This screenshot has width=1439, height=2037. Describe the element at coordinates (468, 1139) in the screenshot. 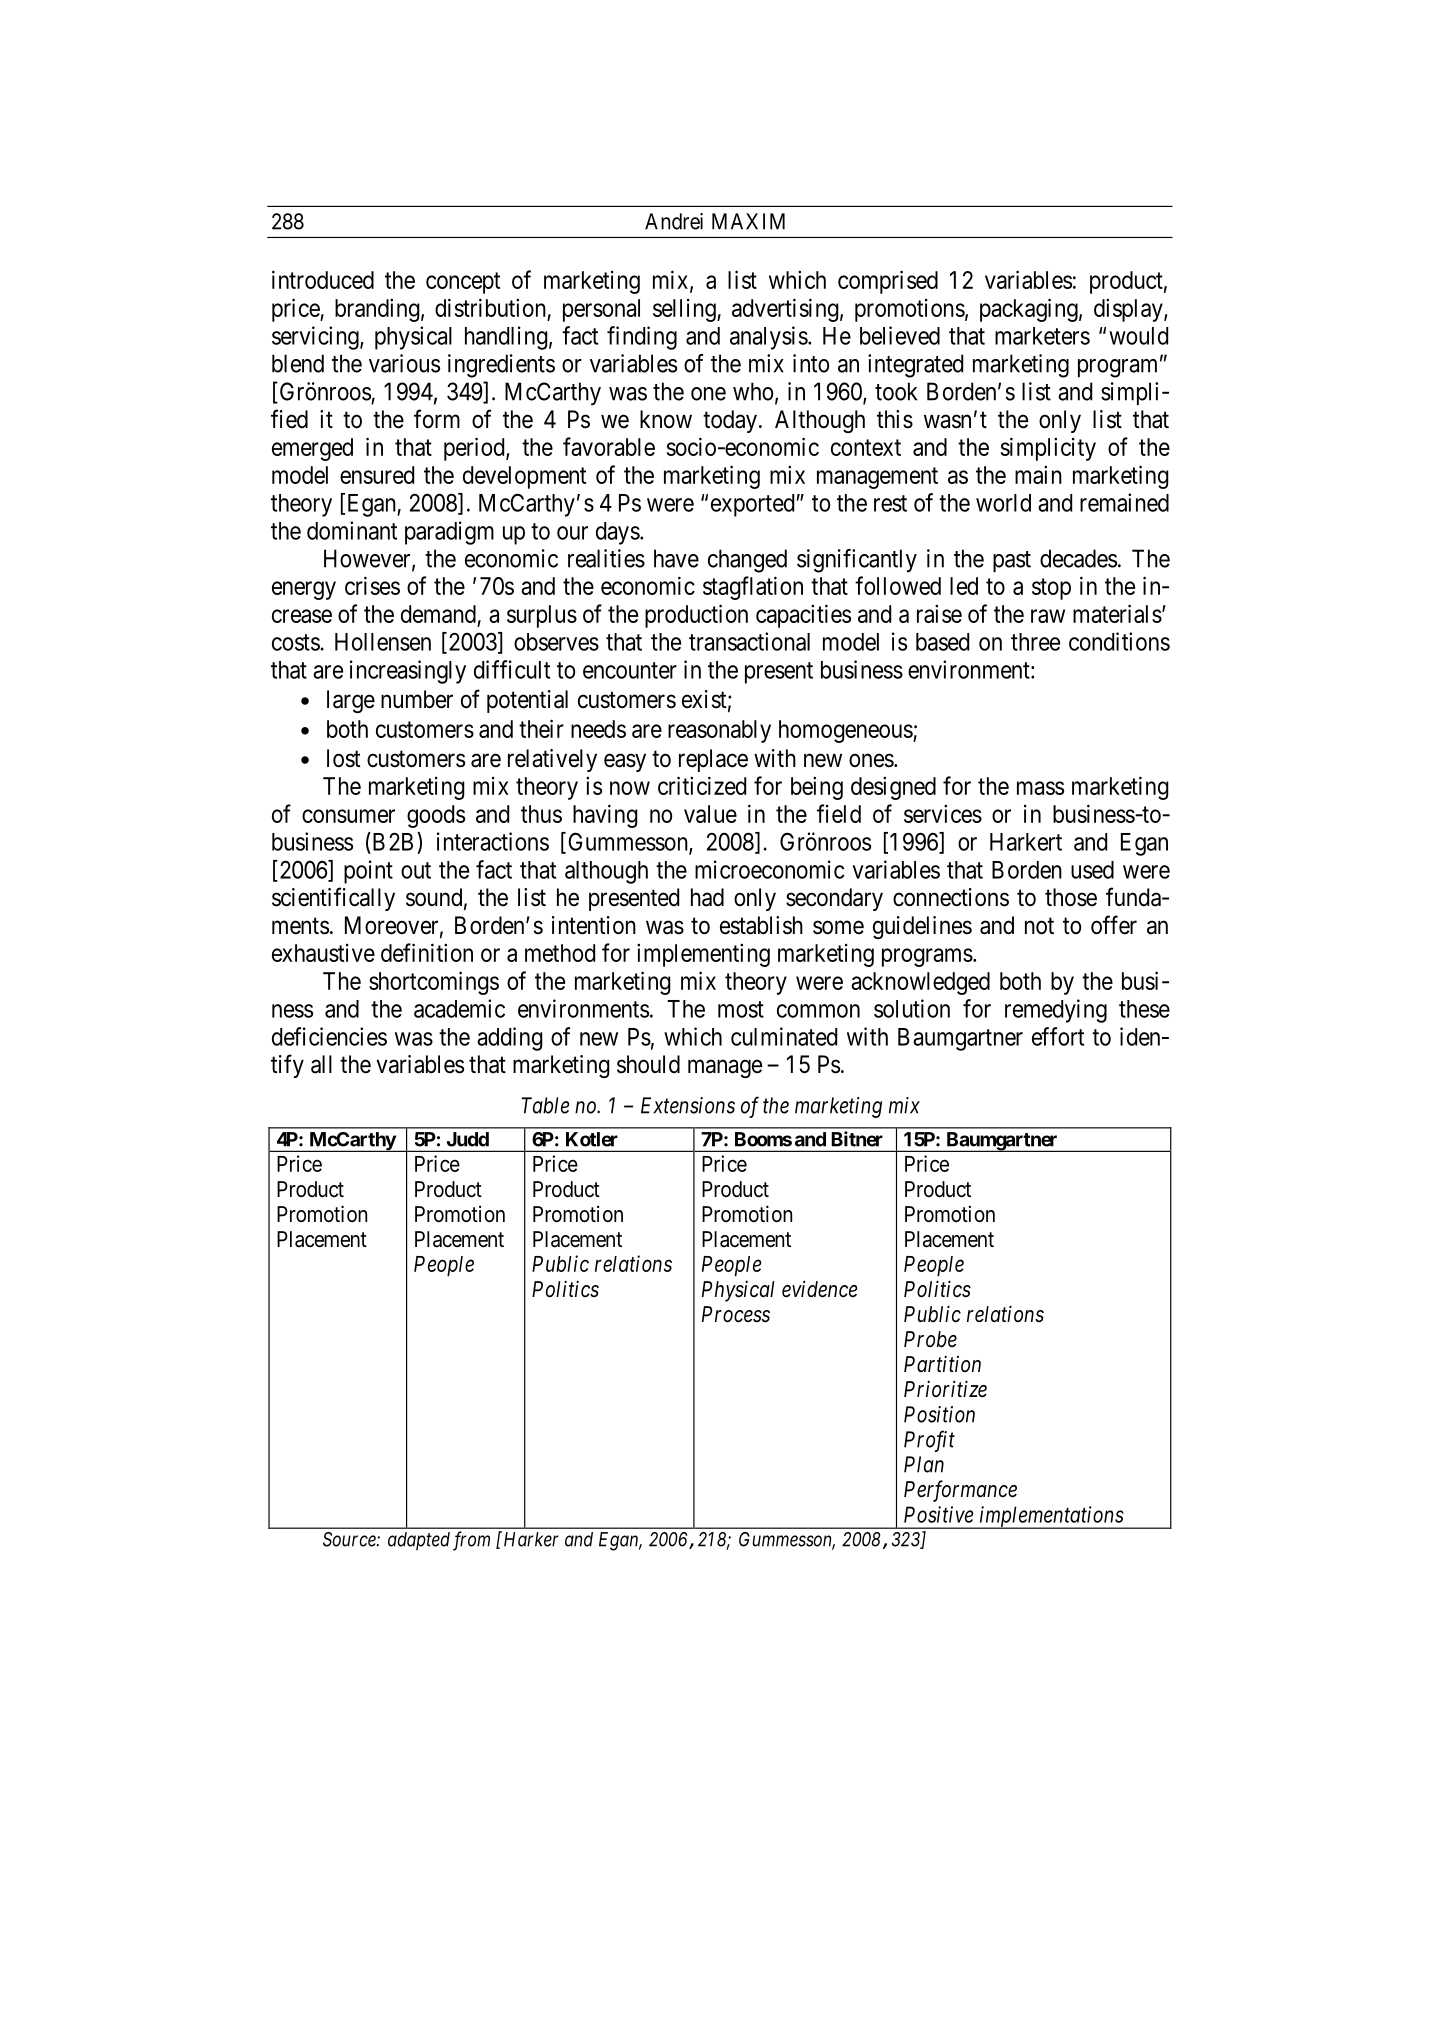

I see `Judd` at that location.
